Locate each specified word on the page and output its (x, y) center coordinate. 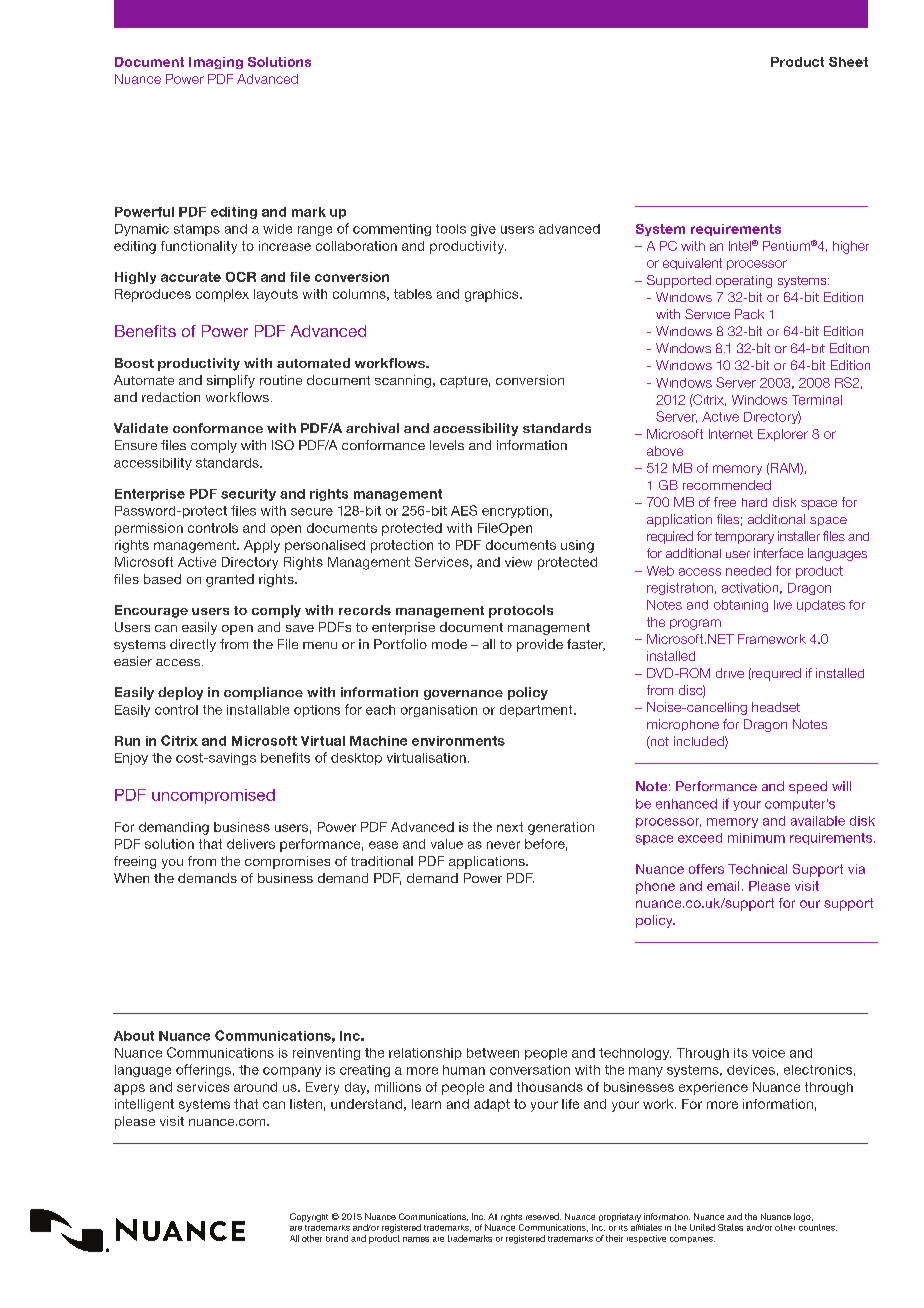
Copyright (309, 1217)
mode (449, 644)
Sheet (848, 62)
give (483, 230)
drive (730, 673)
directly (193, 645)
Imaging (216, 63)
